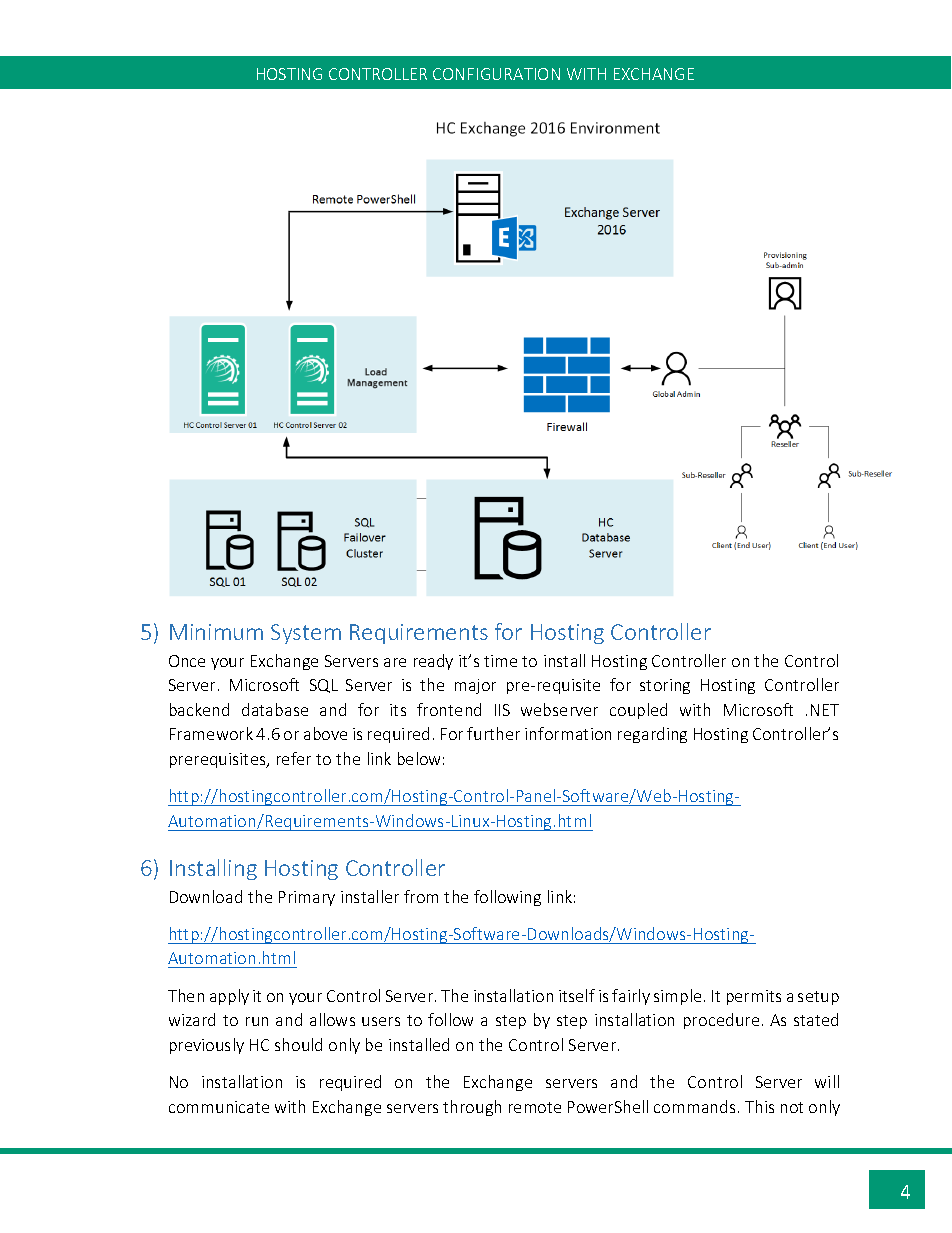 This screenshot has height=1233, width=952. Describe the element at coordinates (500, 661) in the screenshot. I see `time` at that location.
